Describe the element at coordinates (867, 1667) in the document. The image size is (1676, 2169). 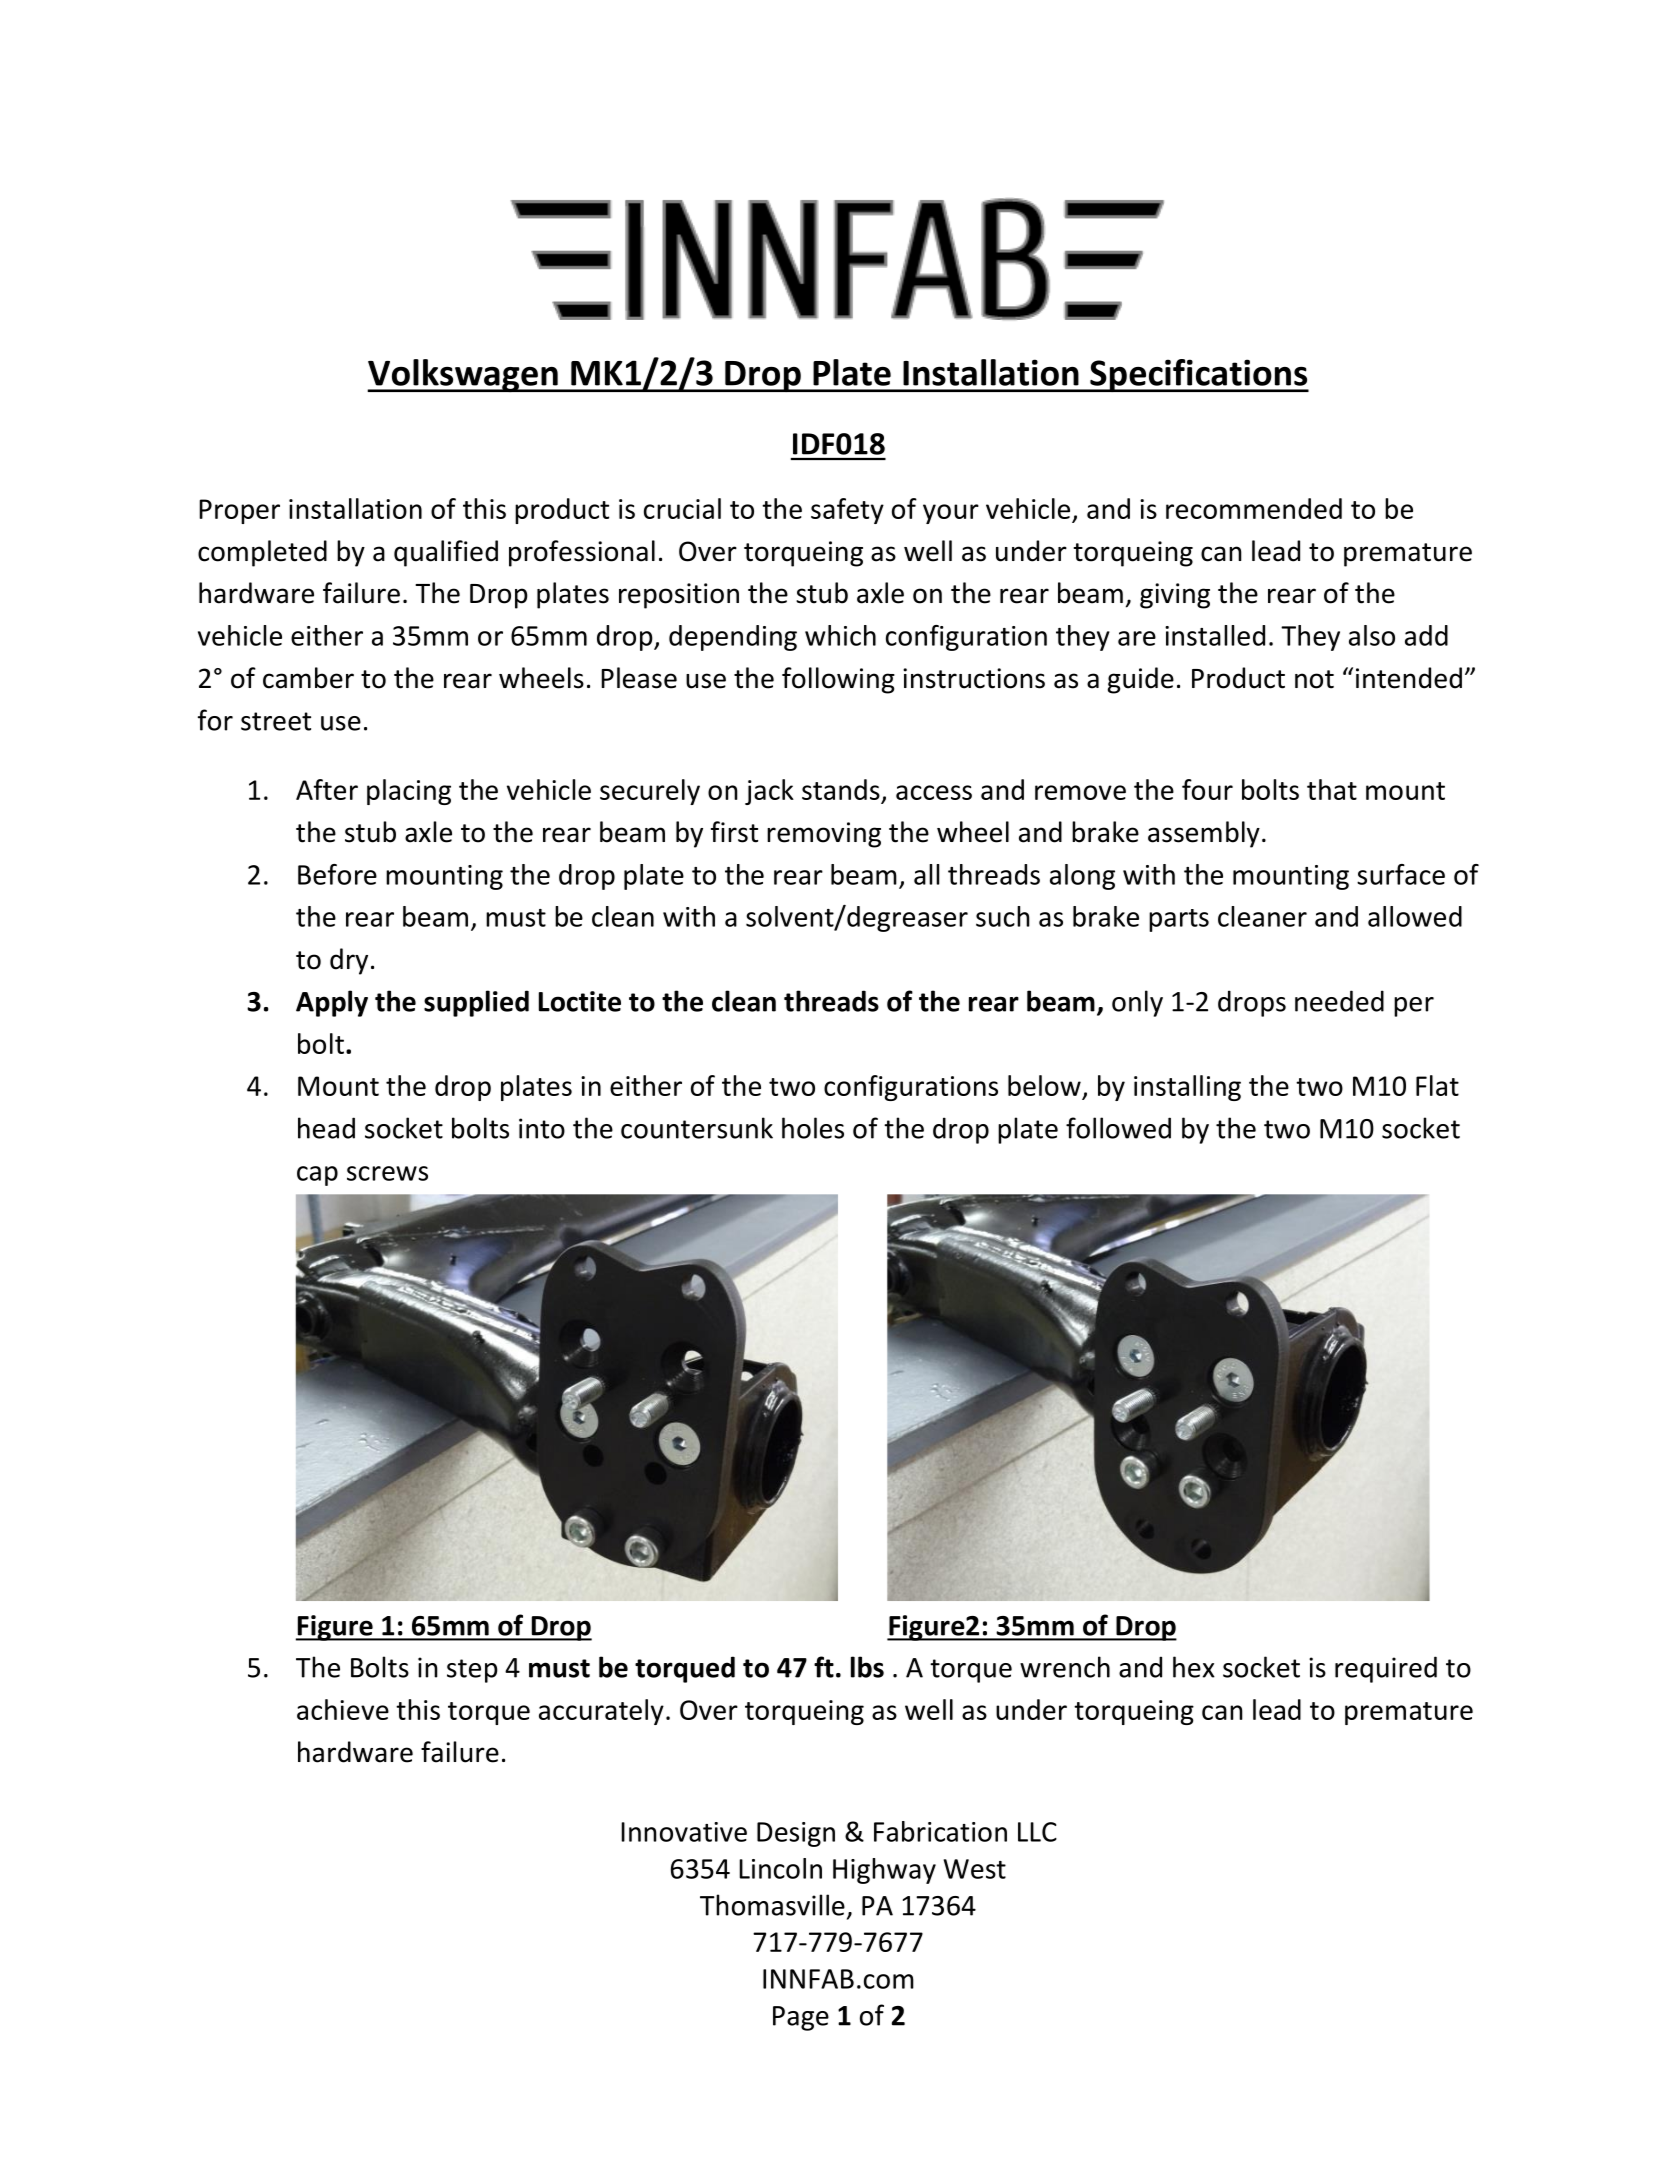
I see `lbs` at that location.
